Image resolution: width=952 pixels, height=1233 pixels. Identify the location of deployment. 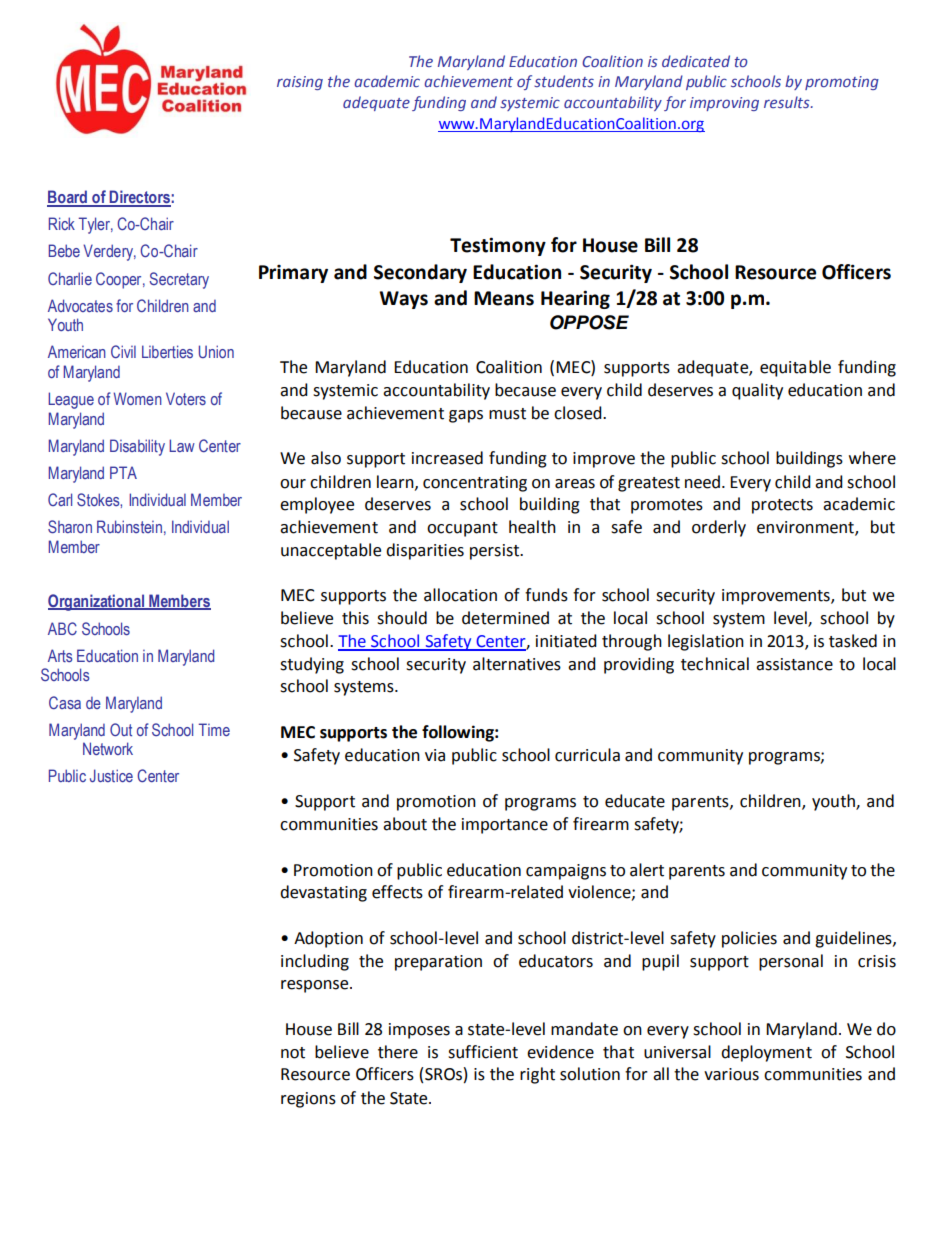
(766, 1053).
